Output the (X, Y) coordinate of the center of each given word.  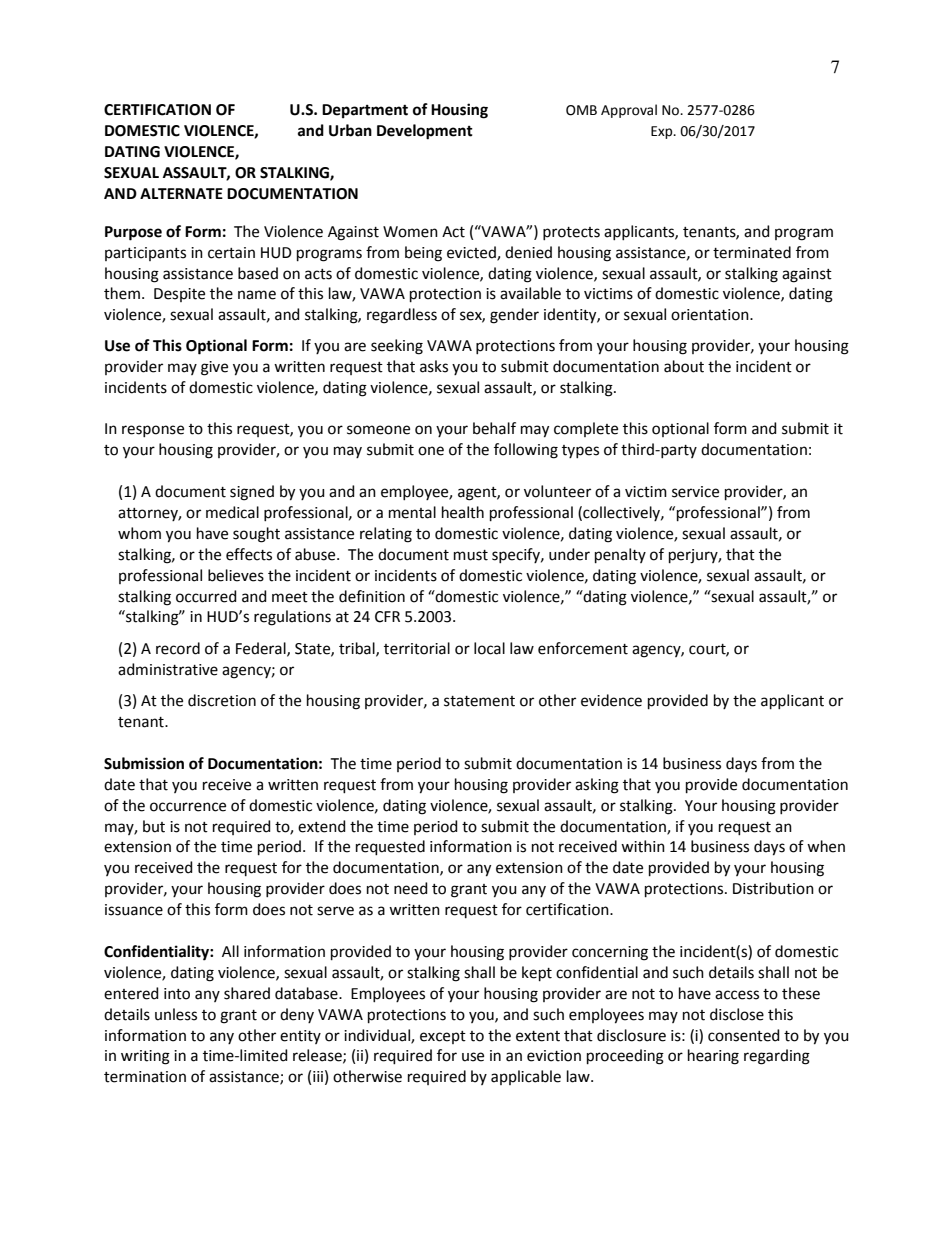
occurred (206, 596)
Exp (663, 132)
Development (425, 132)
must (471, 555)
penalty (620, 555)
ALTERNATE (181, 193)
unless (176, 1014)
